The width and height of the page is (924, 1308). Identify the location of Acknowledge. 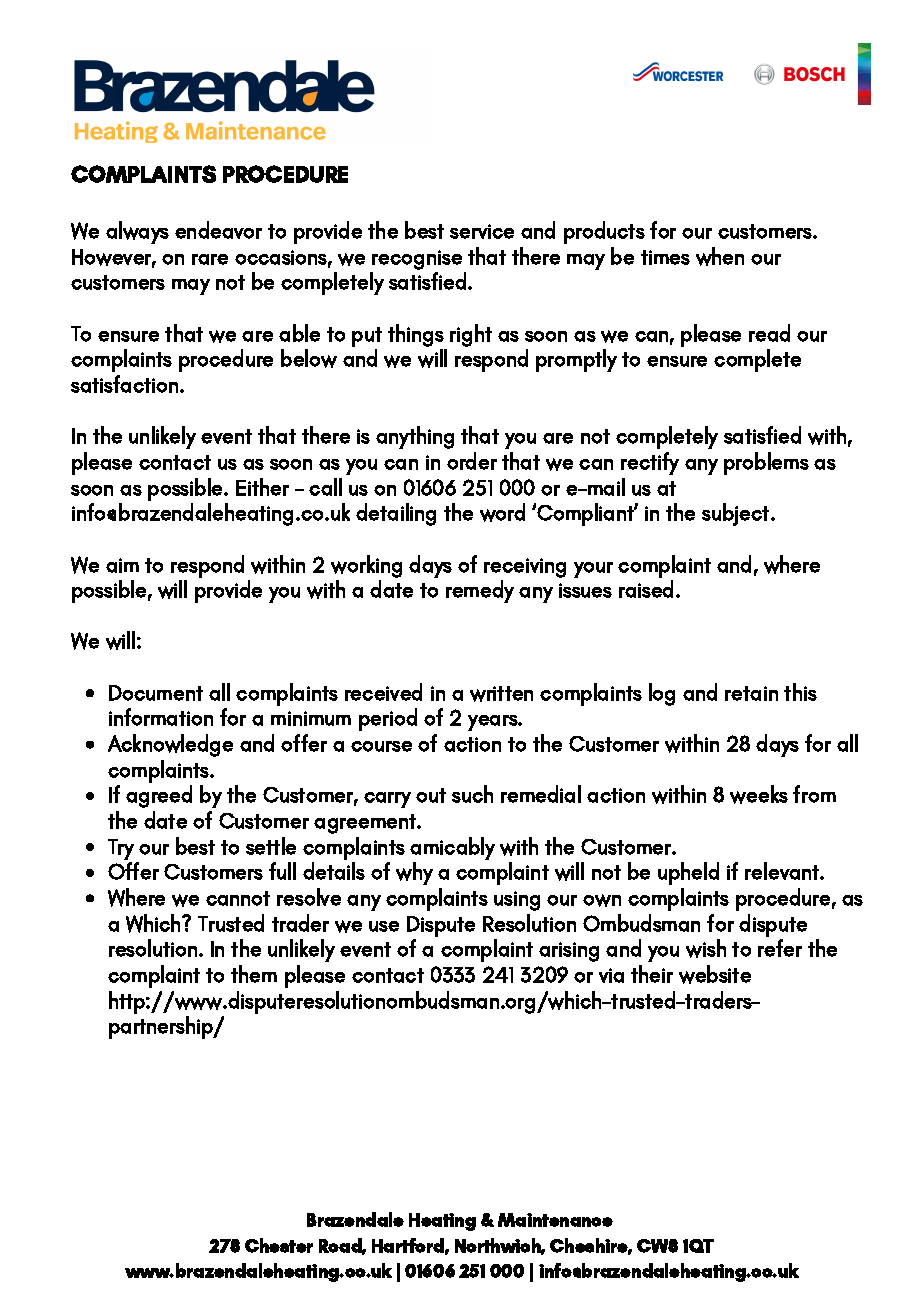
(170, 745).
